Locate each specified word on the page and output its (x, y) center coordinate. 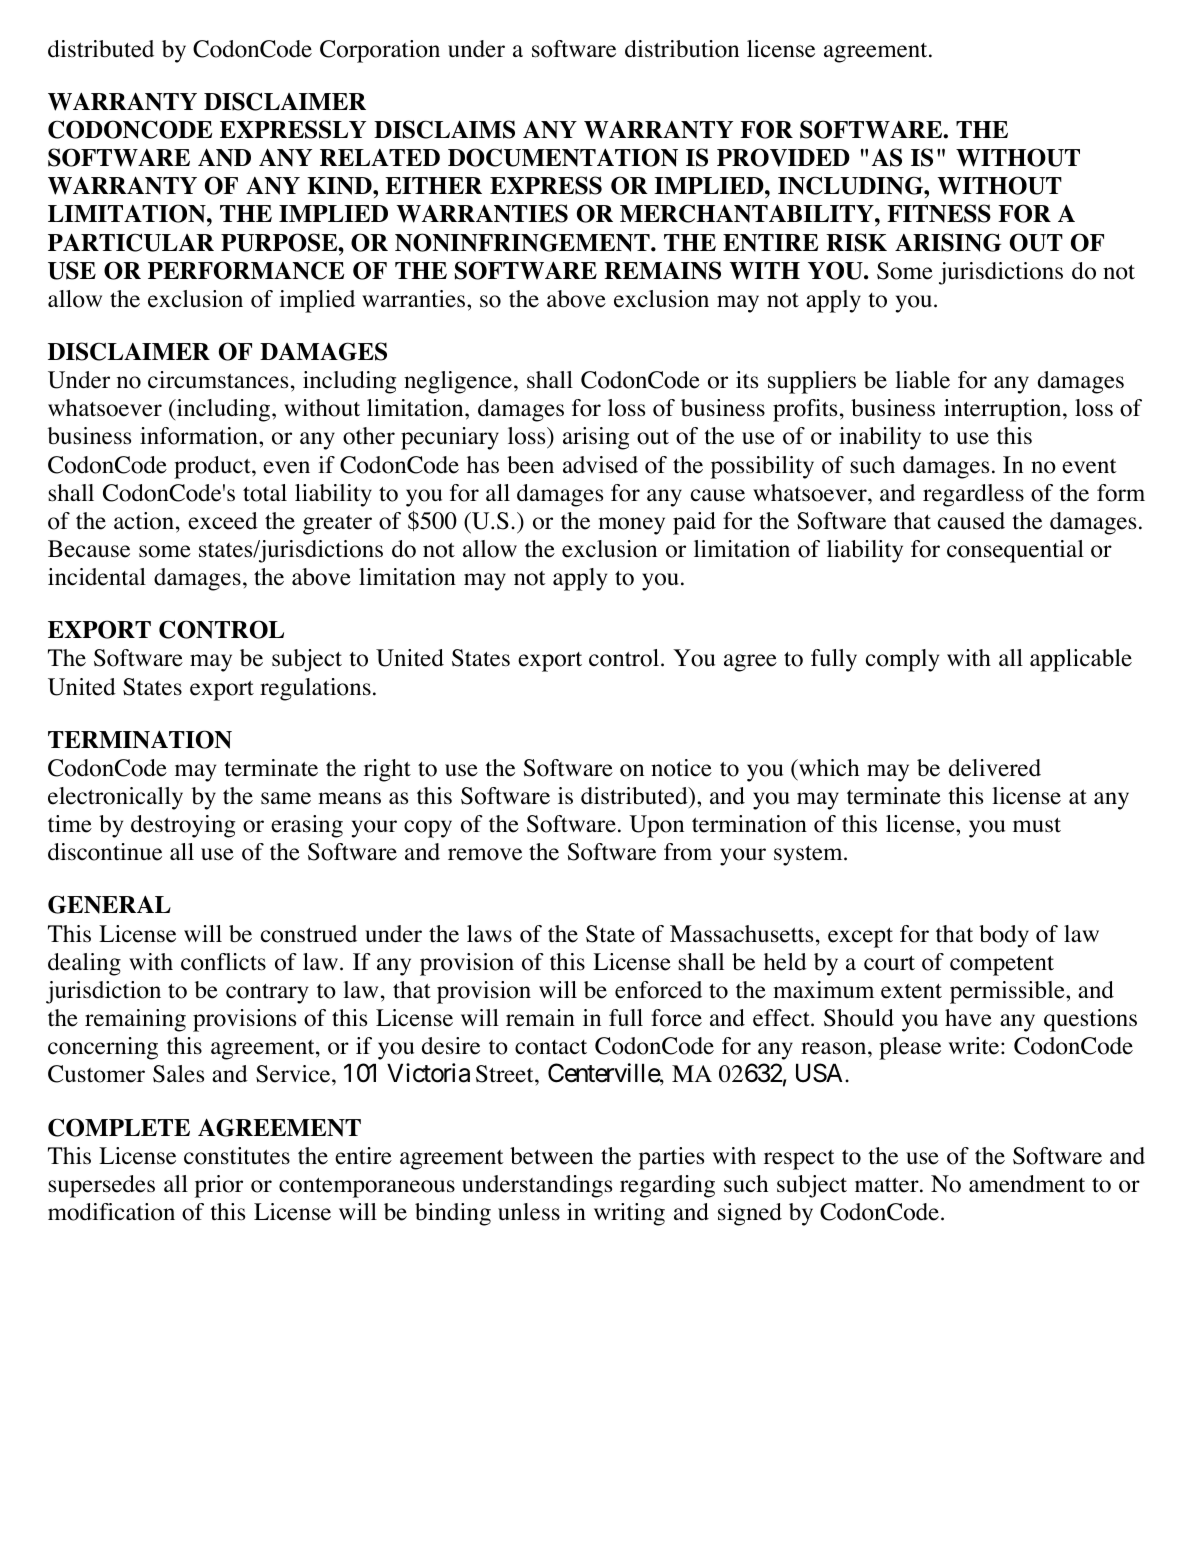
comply (902, 660)
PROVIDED (783, 157)
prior (219, 1186)
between (551, 1156)
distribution (682, 49)
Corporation (380, 51)
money (631, 526)
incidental (97, 577)
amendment (1027, 1184)
